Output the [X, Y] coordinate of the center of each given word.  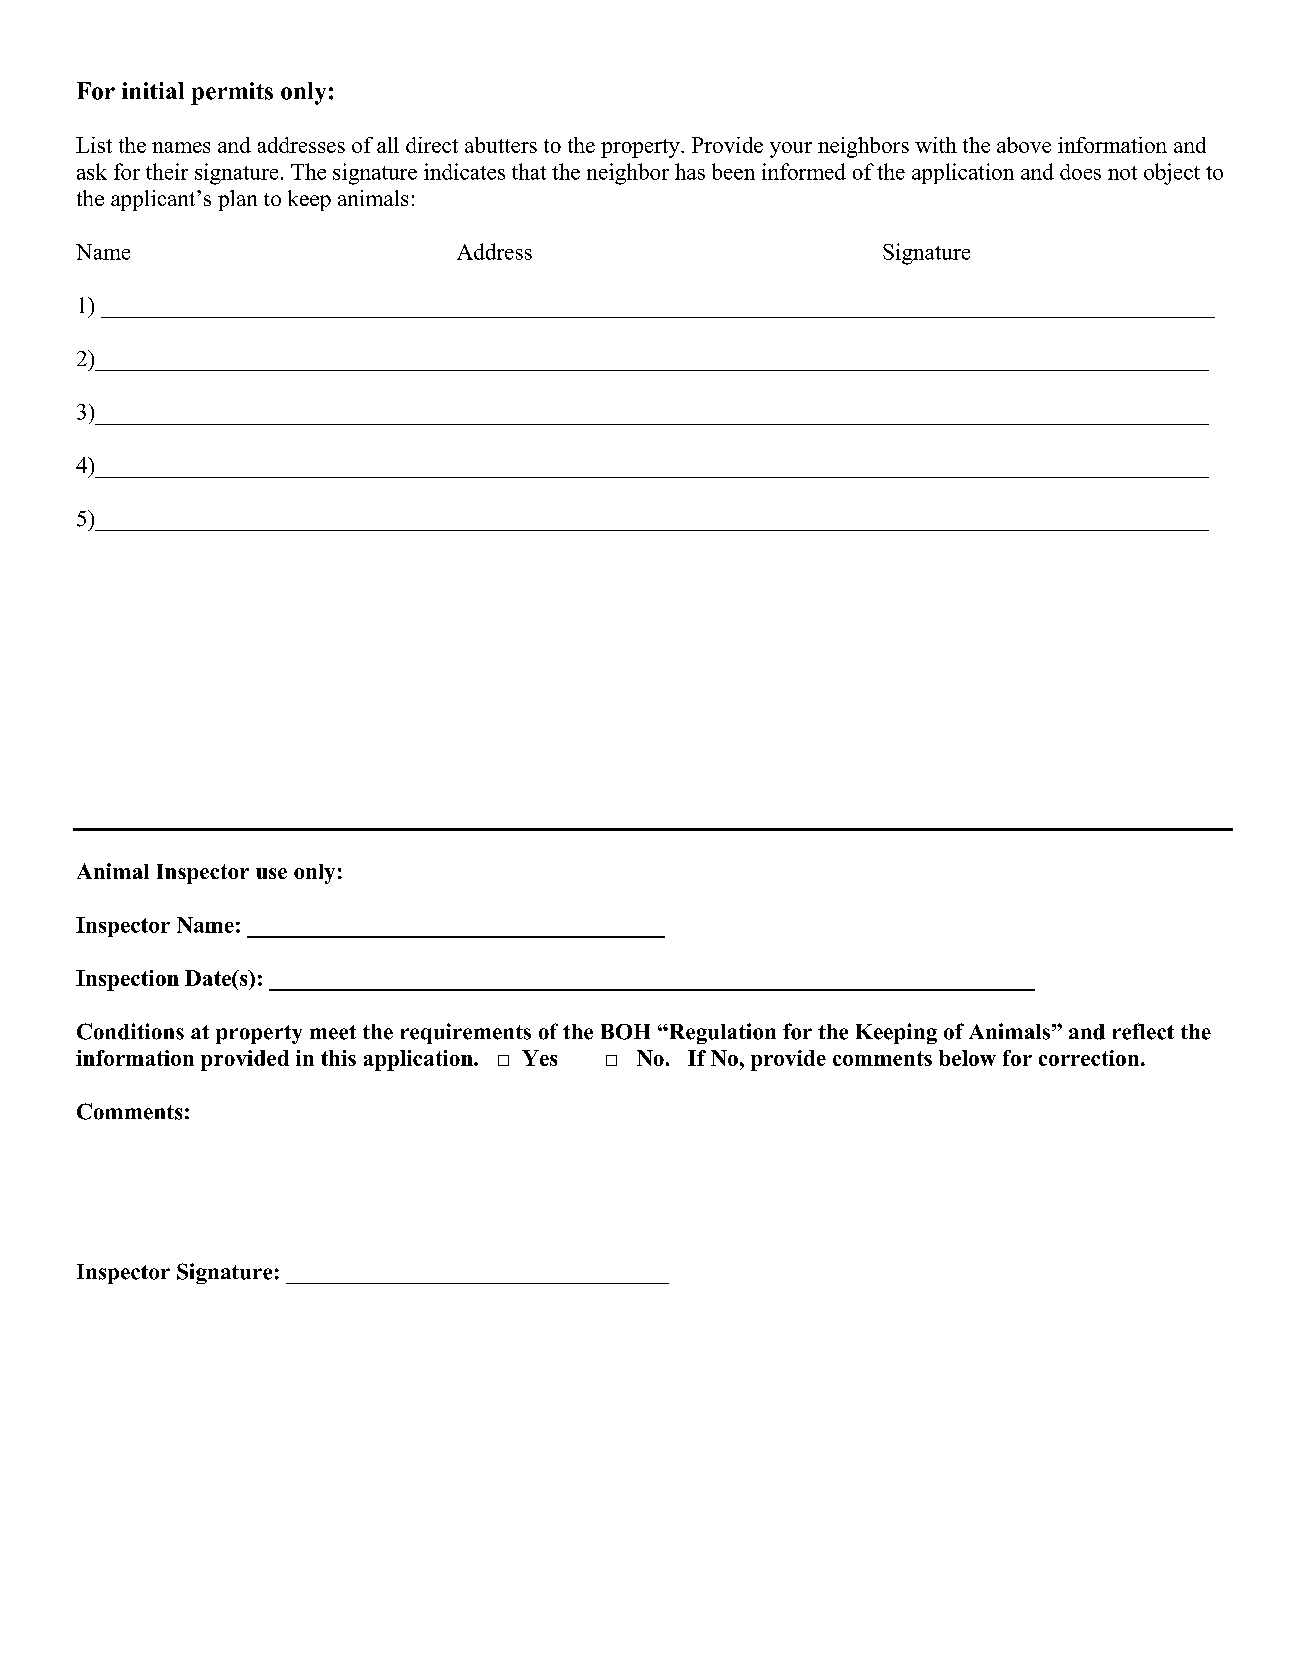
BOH [625, 1032]
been [733, 171]
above [1024, 145]
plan [237, 200]
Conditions [130, 1031]
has [690, 171]
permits [232, 93]
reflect [1143, 1031]
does [1080, 172]
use [271, 873]
